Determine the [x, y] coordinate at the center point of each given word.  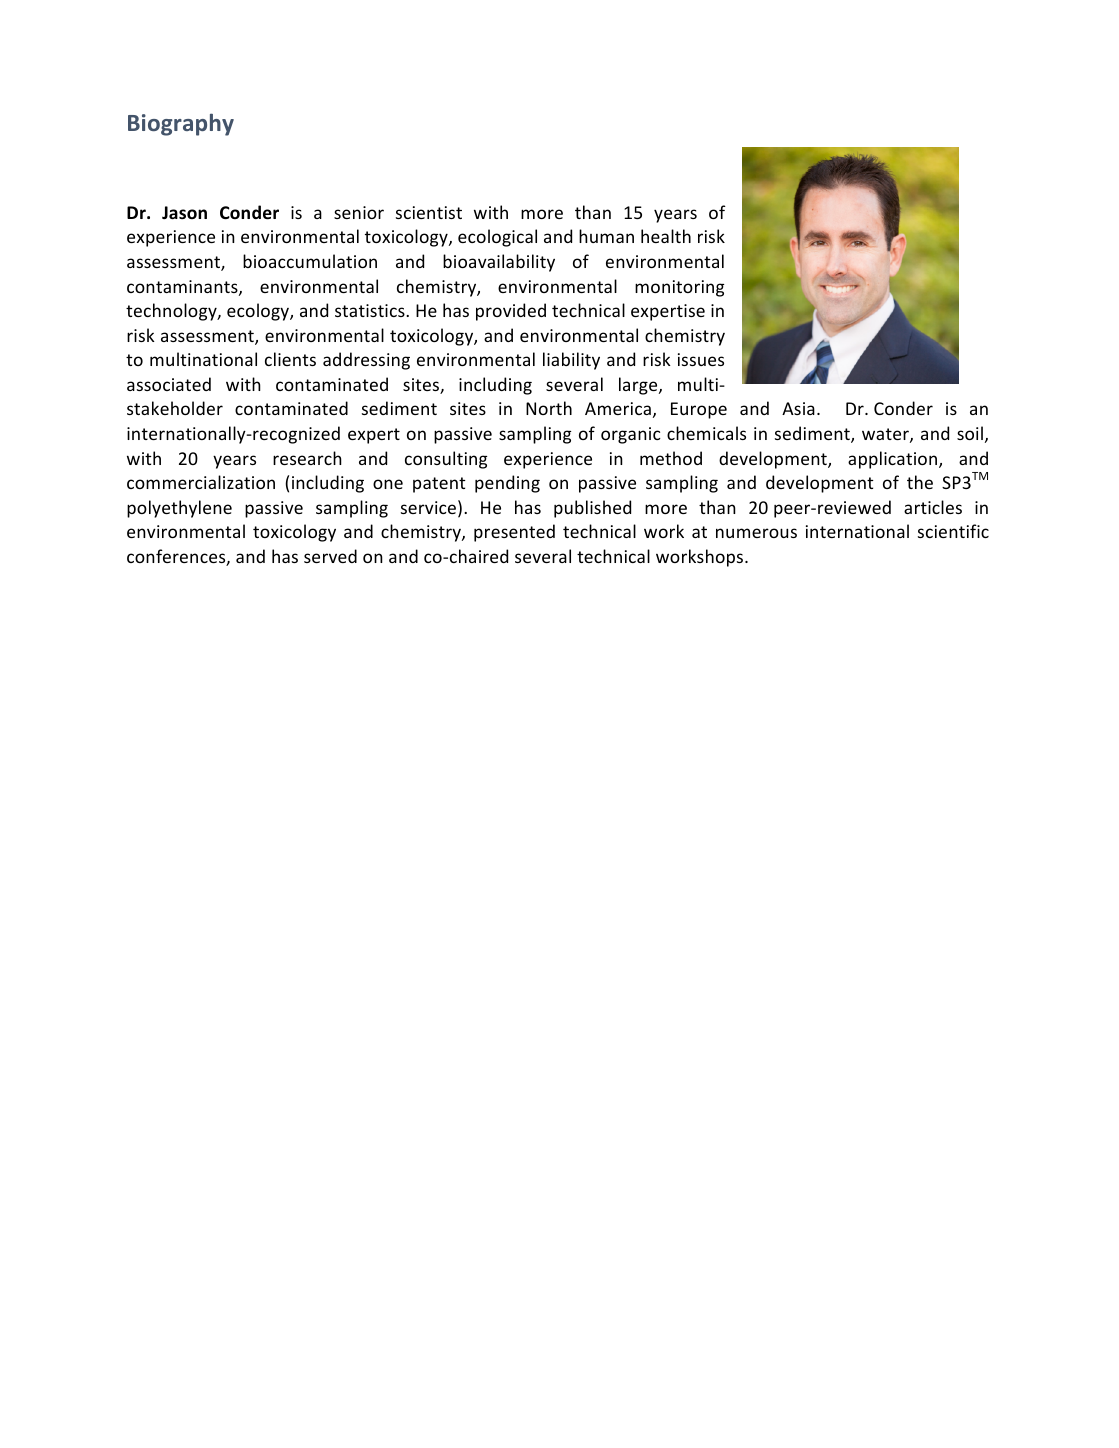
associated [169, 384]
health [666, 236]
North [549, 408]
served [330, 556]
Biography [181, 124]
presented [514, 533]
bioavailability [499, 263]
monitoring [679, 288]
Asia [798, 408]
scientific [953, 531]
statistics [371, 310]
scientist [429, 212]
